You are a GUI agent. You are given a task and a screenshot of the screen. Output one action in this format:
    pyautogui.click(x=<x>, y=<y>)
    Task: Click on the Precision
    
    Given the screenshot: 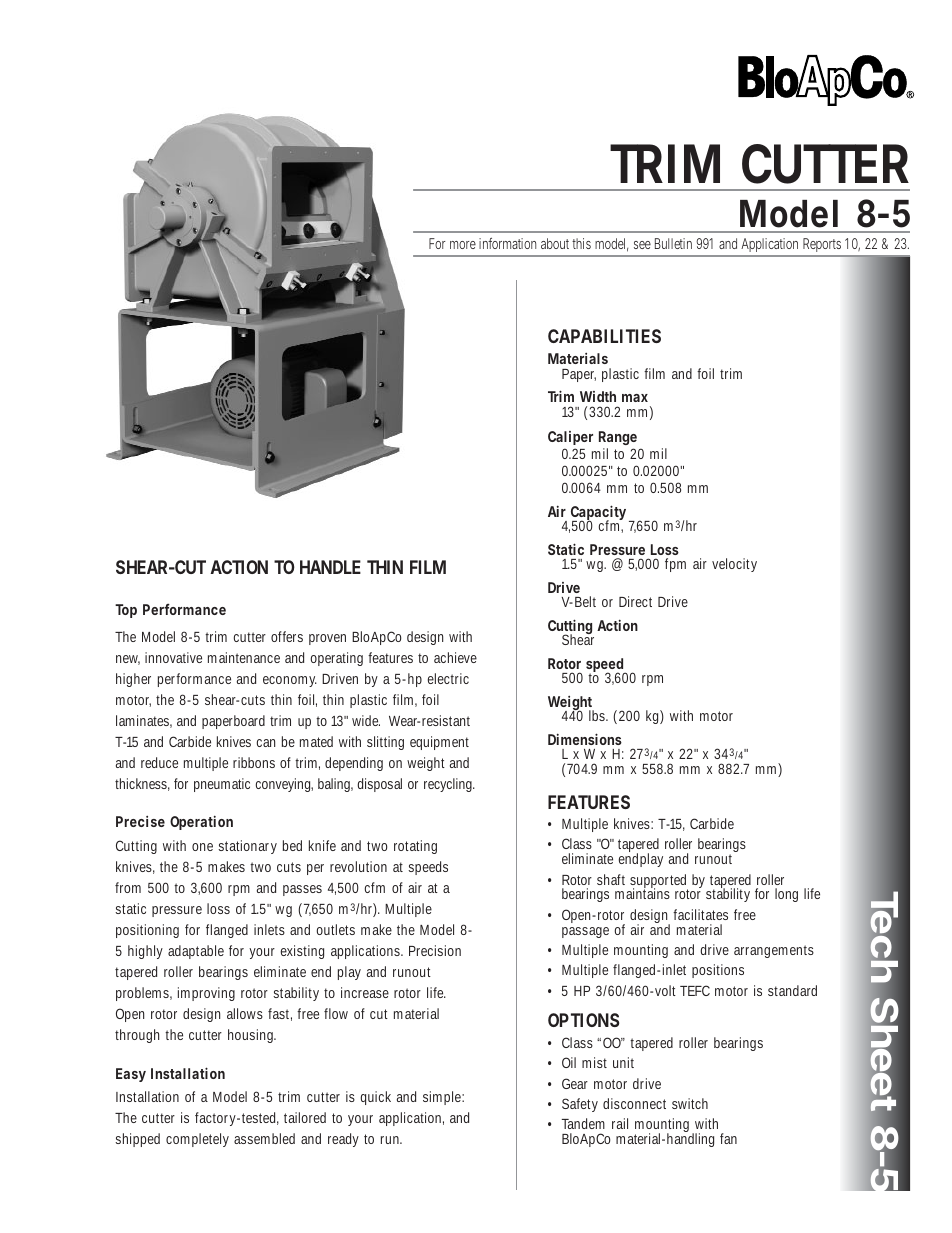 What is the action you would take?
    pyautogui.click(x=435, y=950)
